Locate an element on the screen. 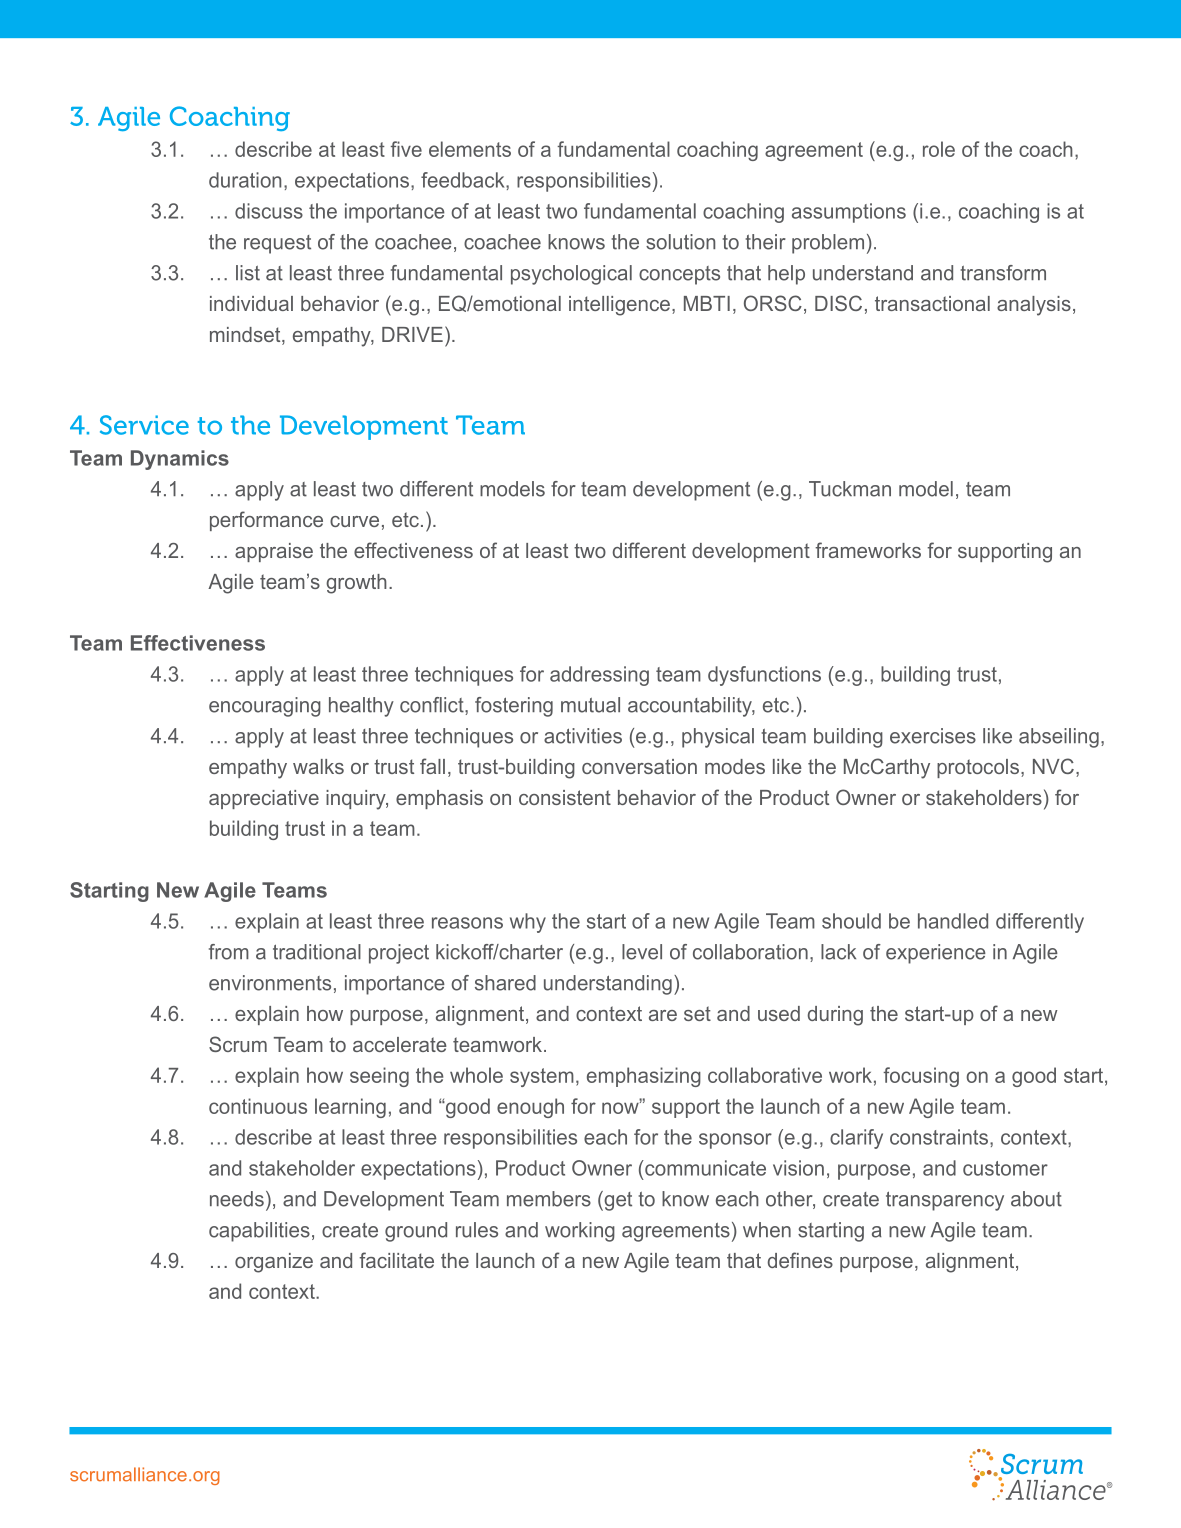 This screenshot has width=1181, height=1528. exercises is located at coordinates (933, 736).
